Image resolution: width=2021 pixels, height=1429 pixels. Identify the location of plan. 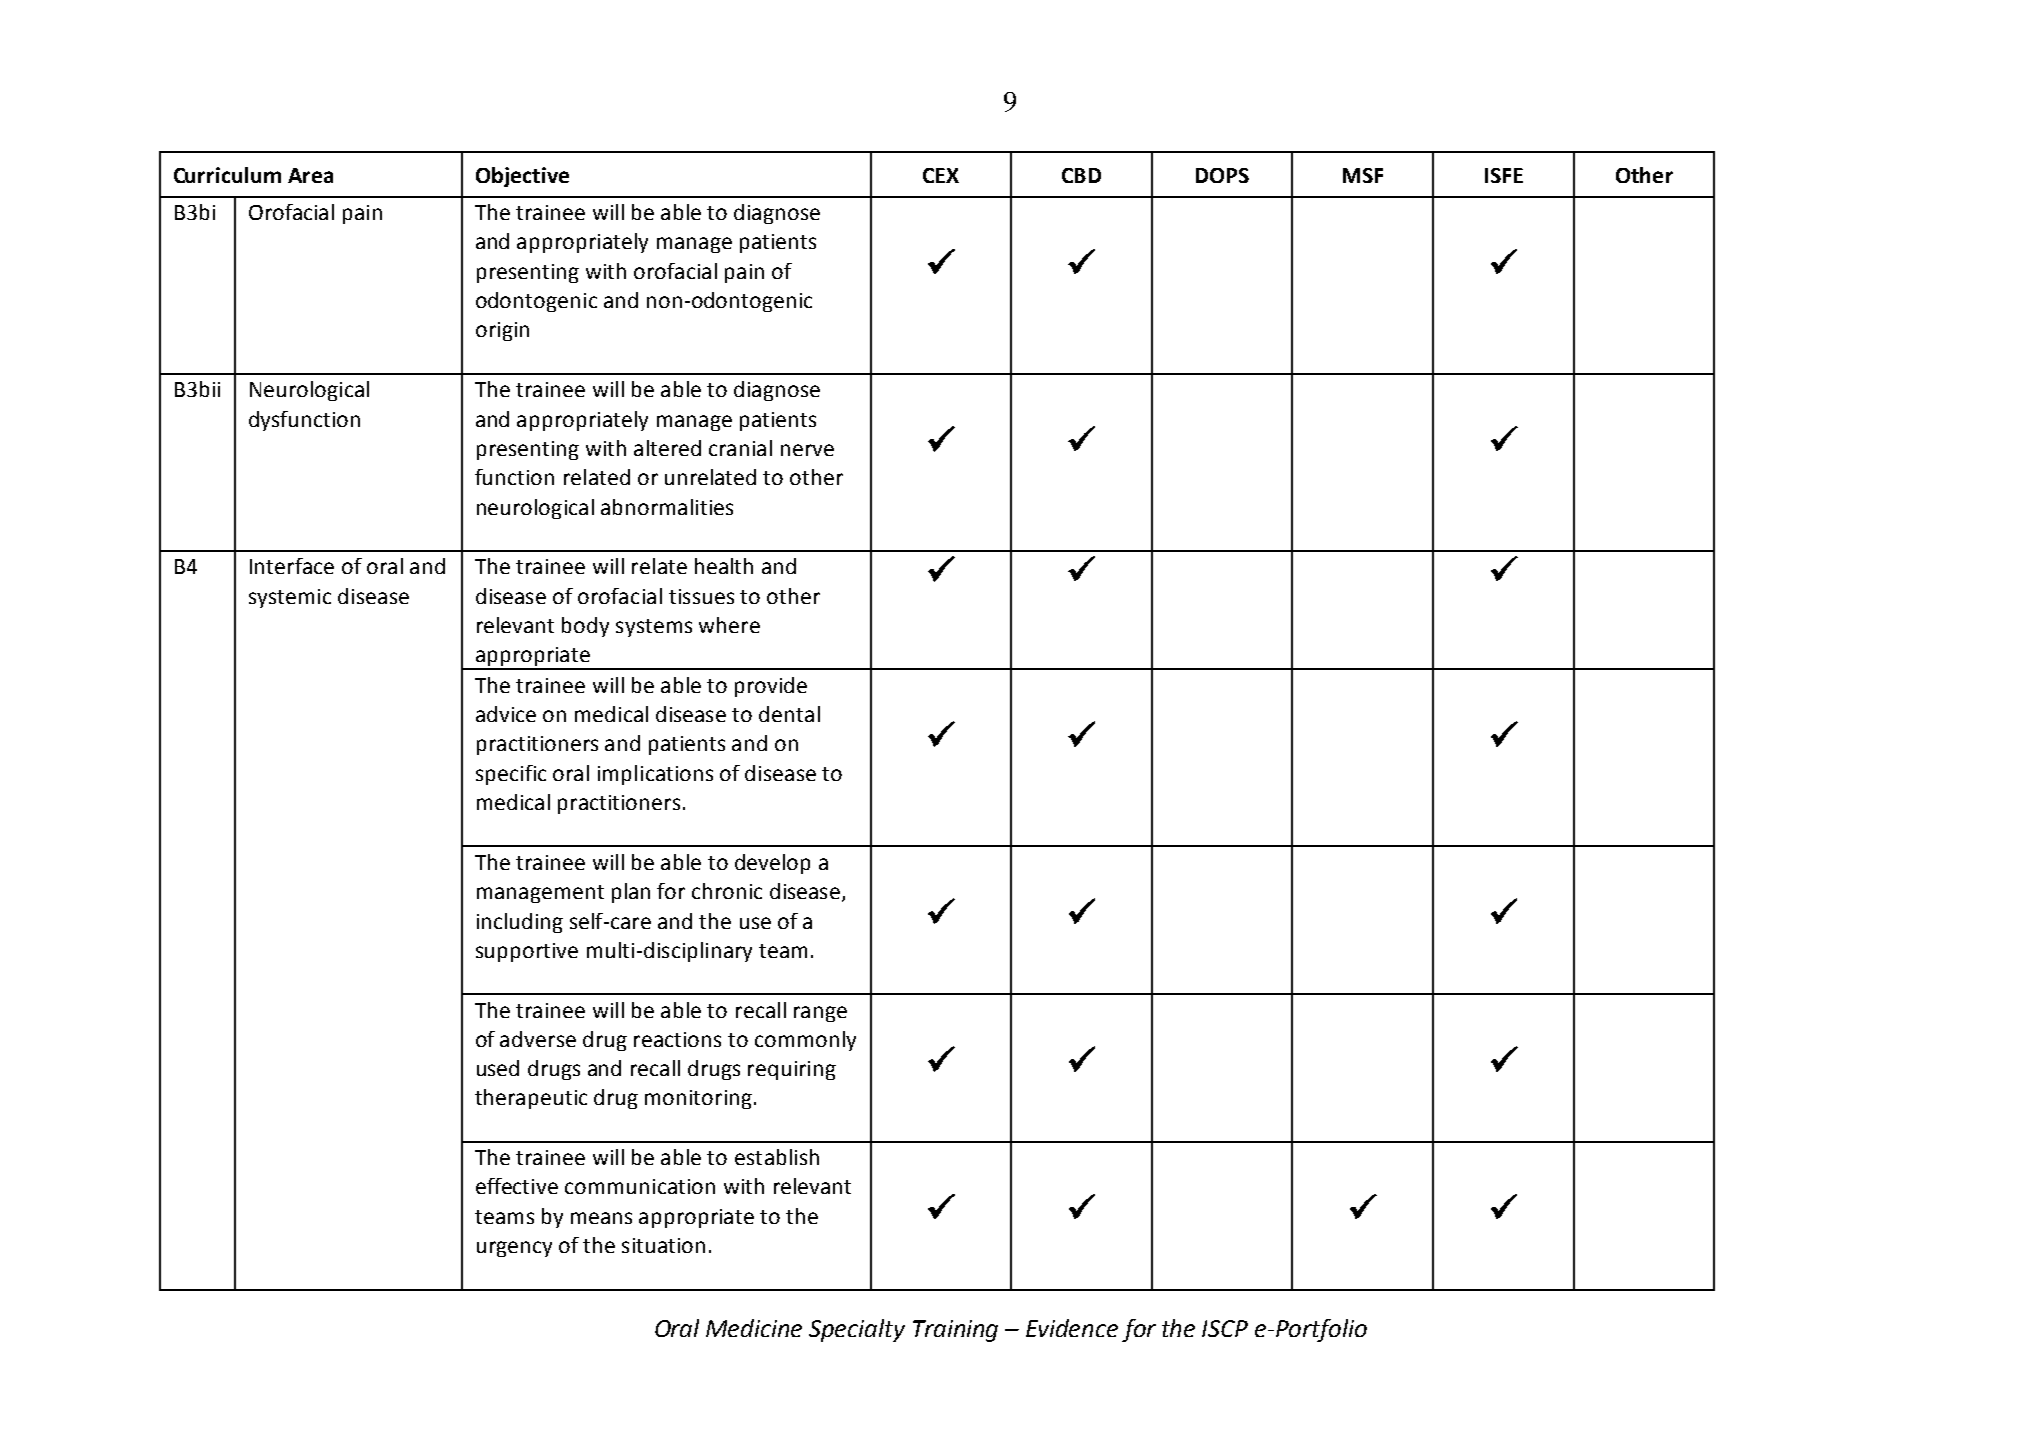
(631, 893).
